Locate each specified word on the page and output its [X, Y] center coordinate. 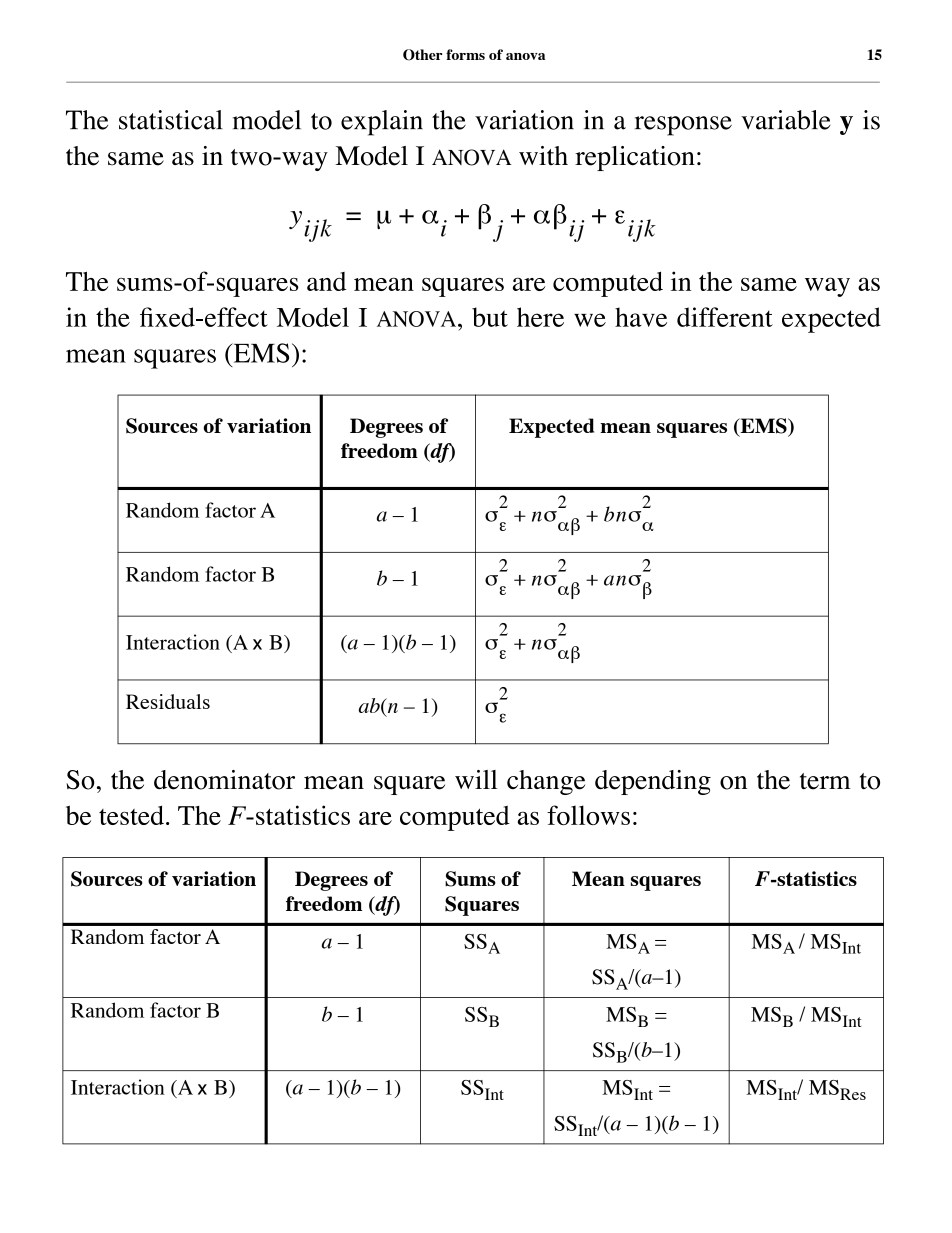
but [490, 317]
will [476, 779]
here [540, 317]
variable [786, 120]
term [825, 781]
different [725, 317]
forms [465, 54]
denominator [224, 780]
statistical [171, 120]
